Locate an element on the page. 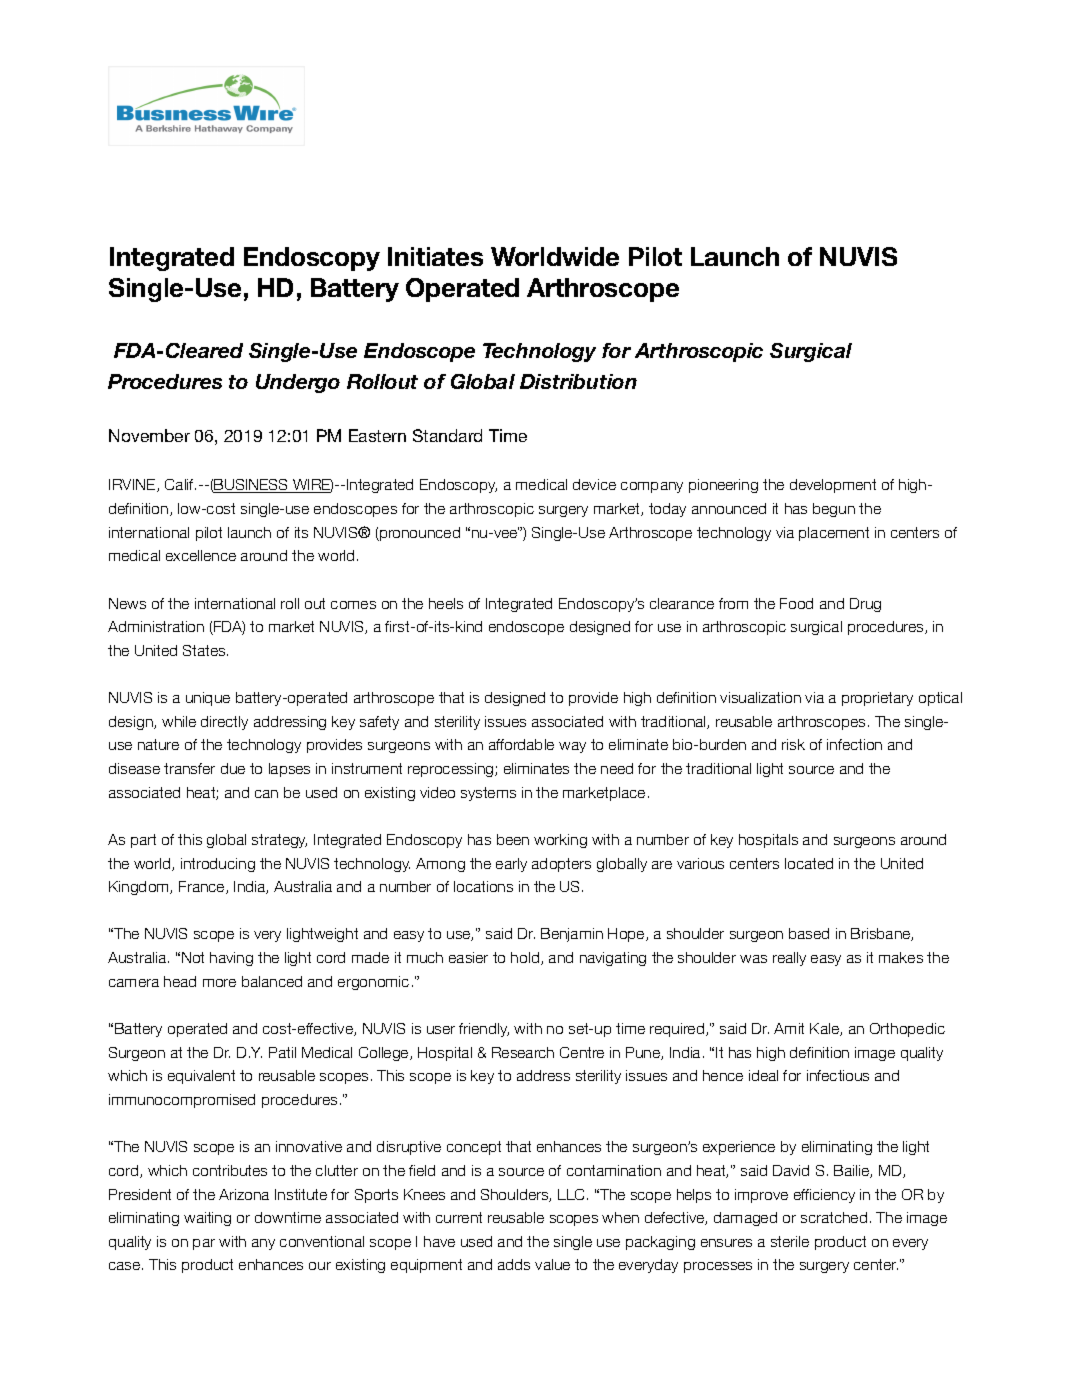 The height and width of the document is (1387, 1072). Administration is located at coordinates (156, 626).
